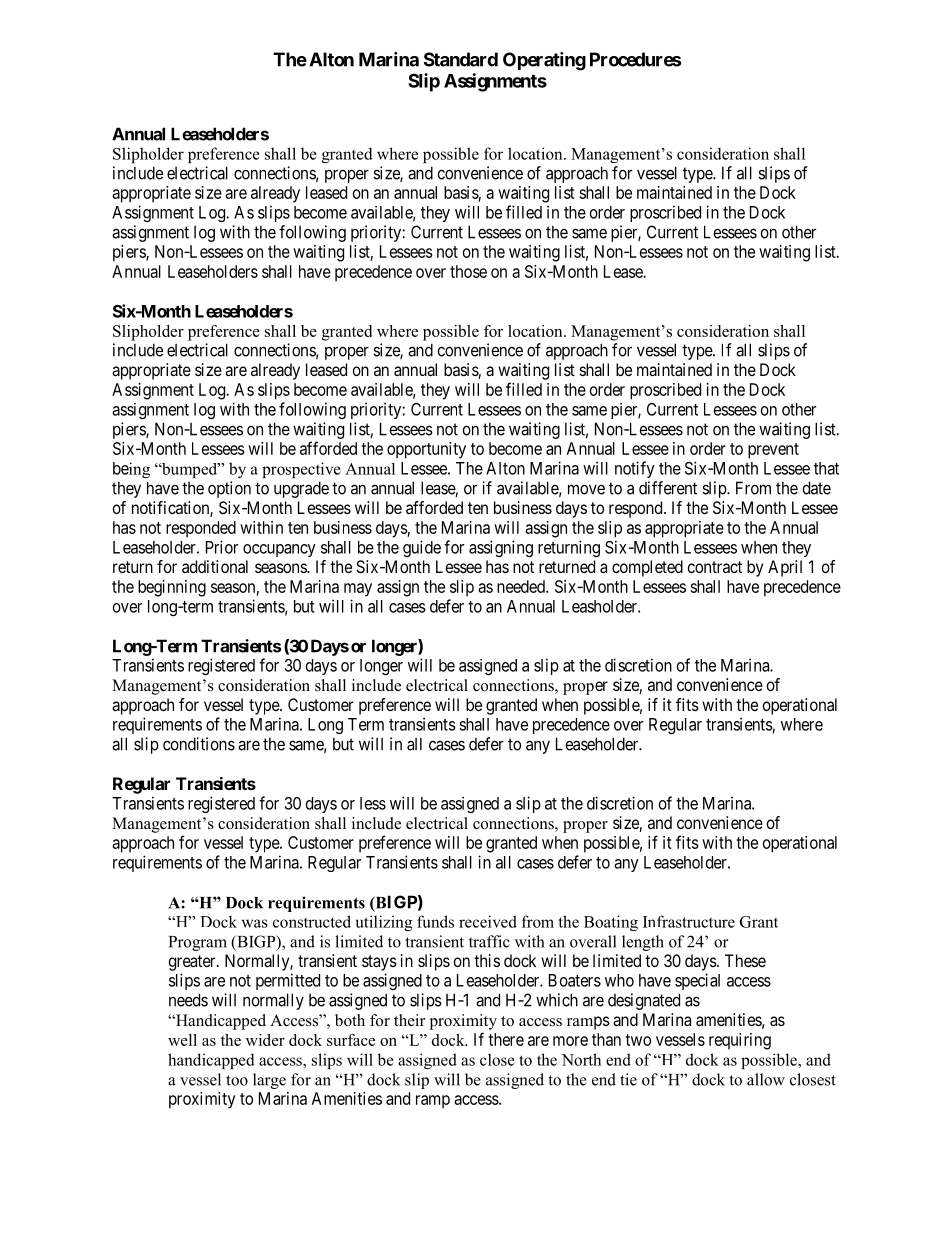 The width and height of the screenshot is (952, 1233). What do you see at coordinates (522, 586) in the screenshot?
I see `needed` at bounding box center [522, 586].
